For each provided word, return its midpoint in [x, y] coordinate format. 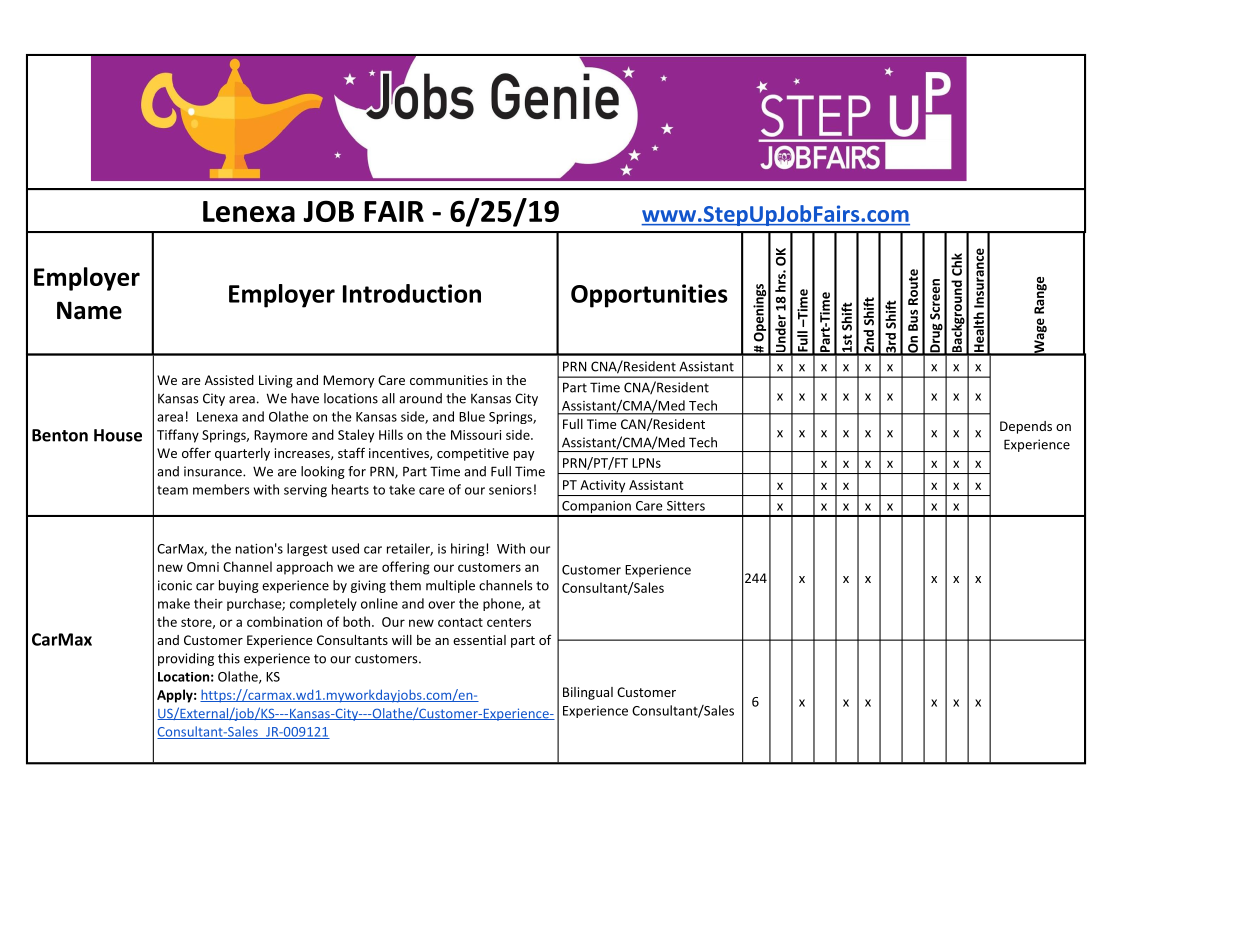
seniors [510, 490]
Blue [472, 416]
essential [479, 640]
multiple [450, 586]
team [172, 490]
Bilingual [588, 693]
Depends [1026, 427]
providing [186, 659]
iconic [175, 585]
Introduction [412, 293]
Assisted [229, 380]
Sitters [686, 506]
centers [509, 622]
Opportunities [649, 296]
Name [89, 310]
